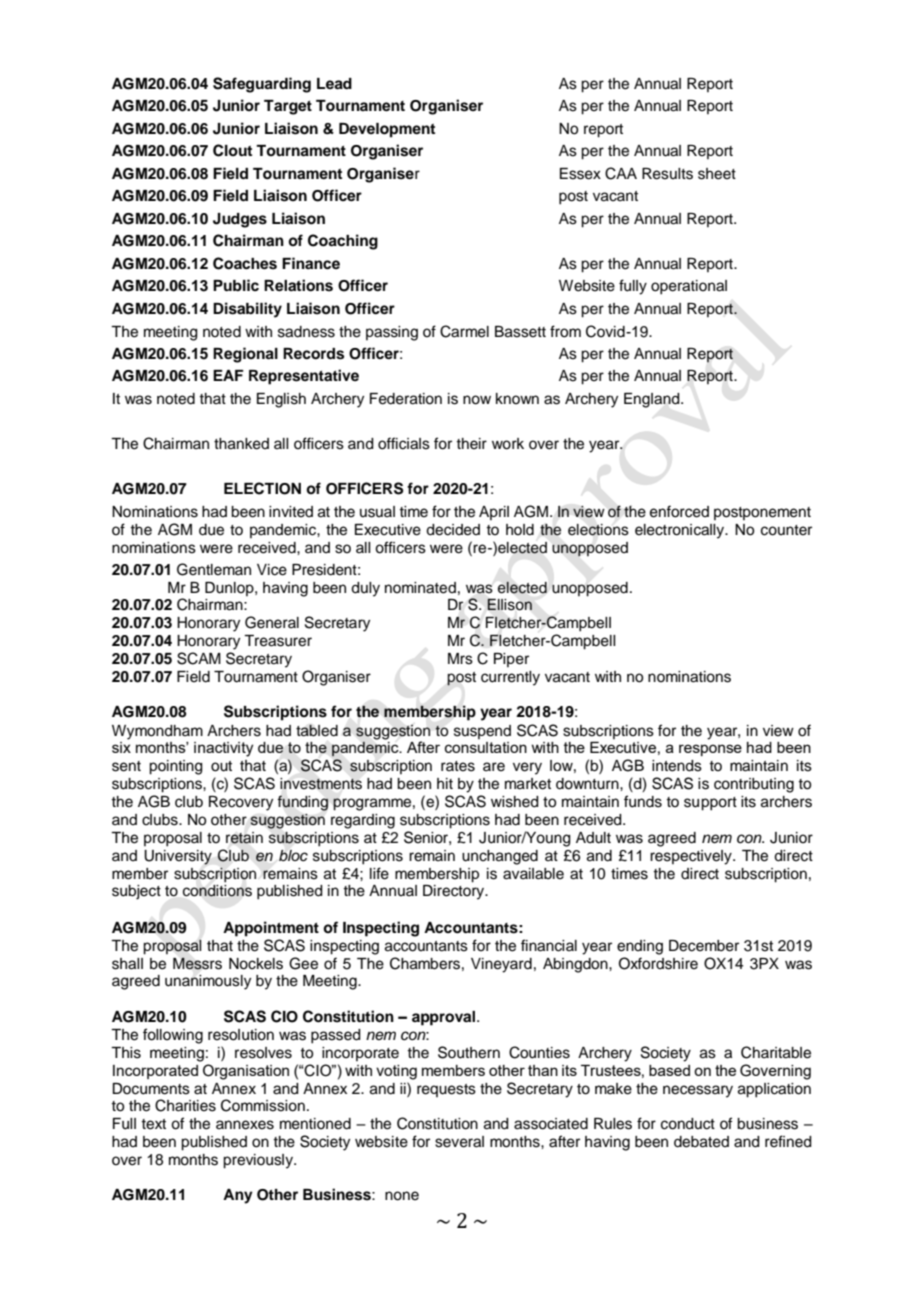 The image size is (924, 1307). What do you see at coordinates (223, 749) in the screenshot?
I see `inactivity` at bounding box center [223, 749].
